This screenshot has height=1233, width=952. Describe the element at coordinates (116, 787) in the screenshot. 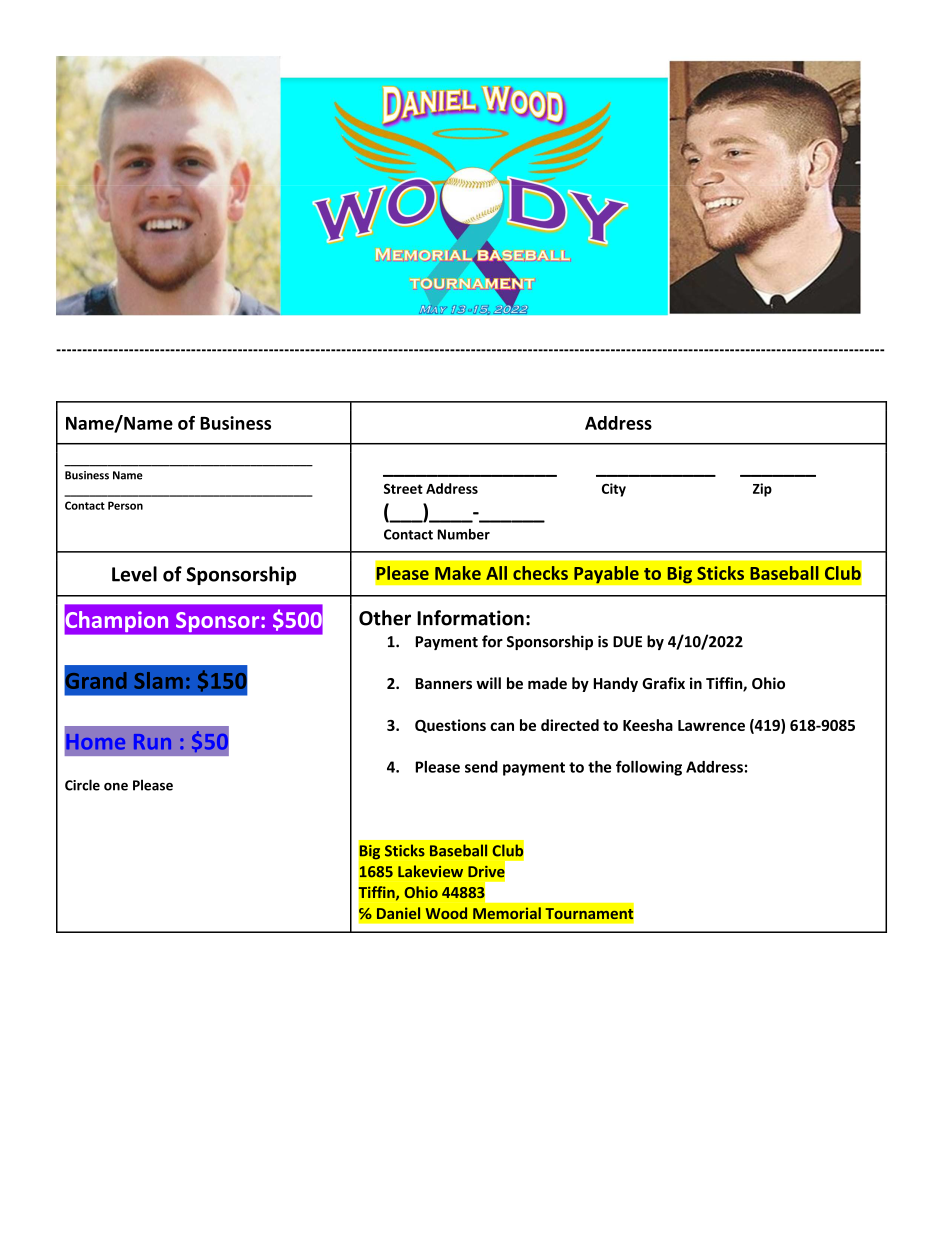

I see `one` at that location.
